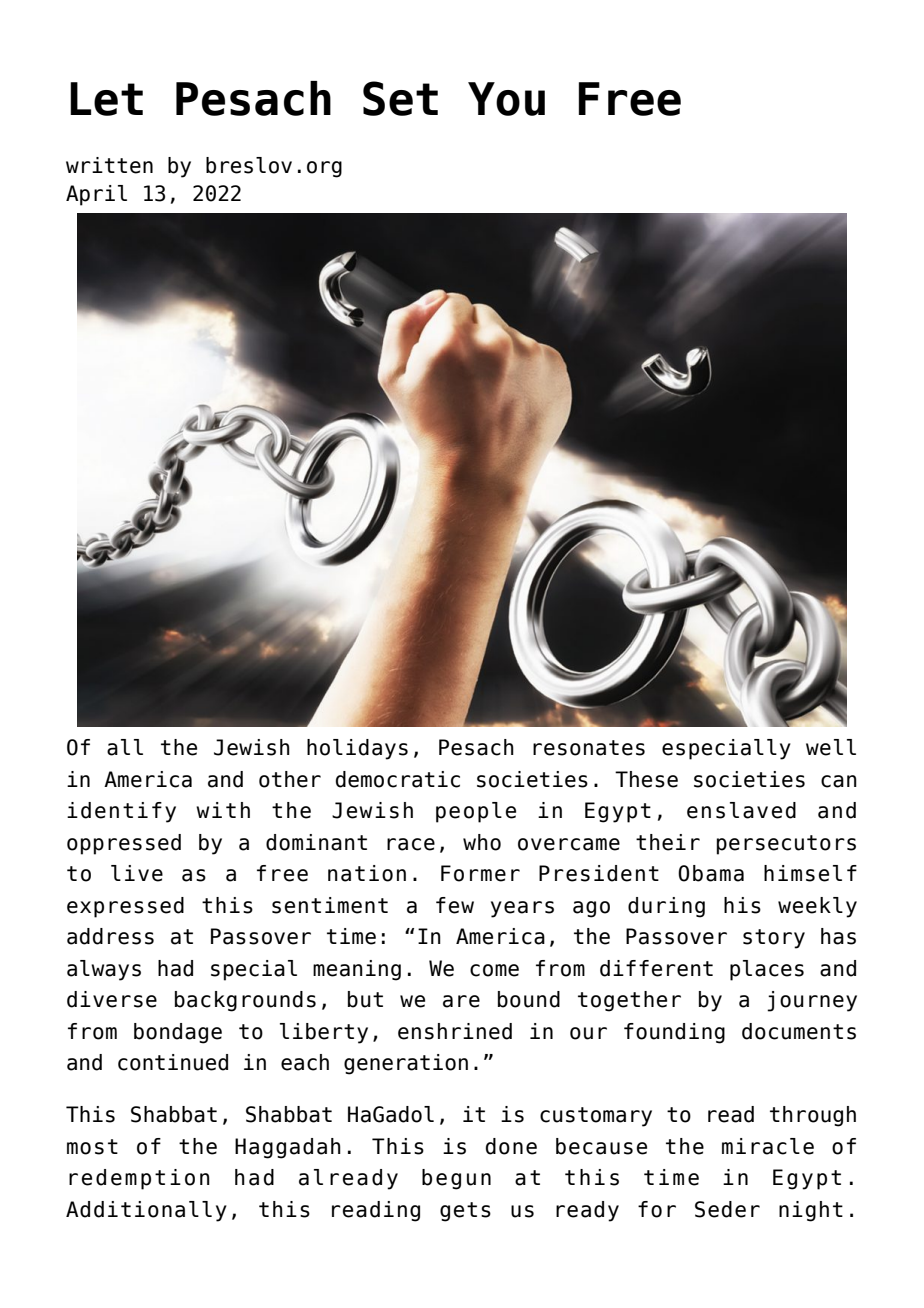 This screenshot has height=1308, width=924. Describe the element at coordinates (96, 195) in the screenshot. I see `April` at that location.
